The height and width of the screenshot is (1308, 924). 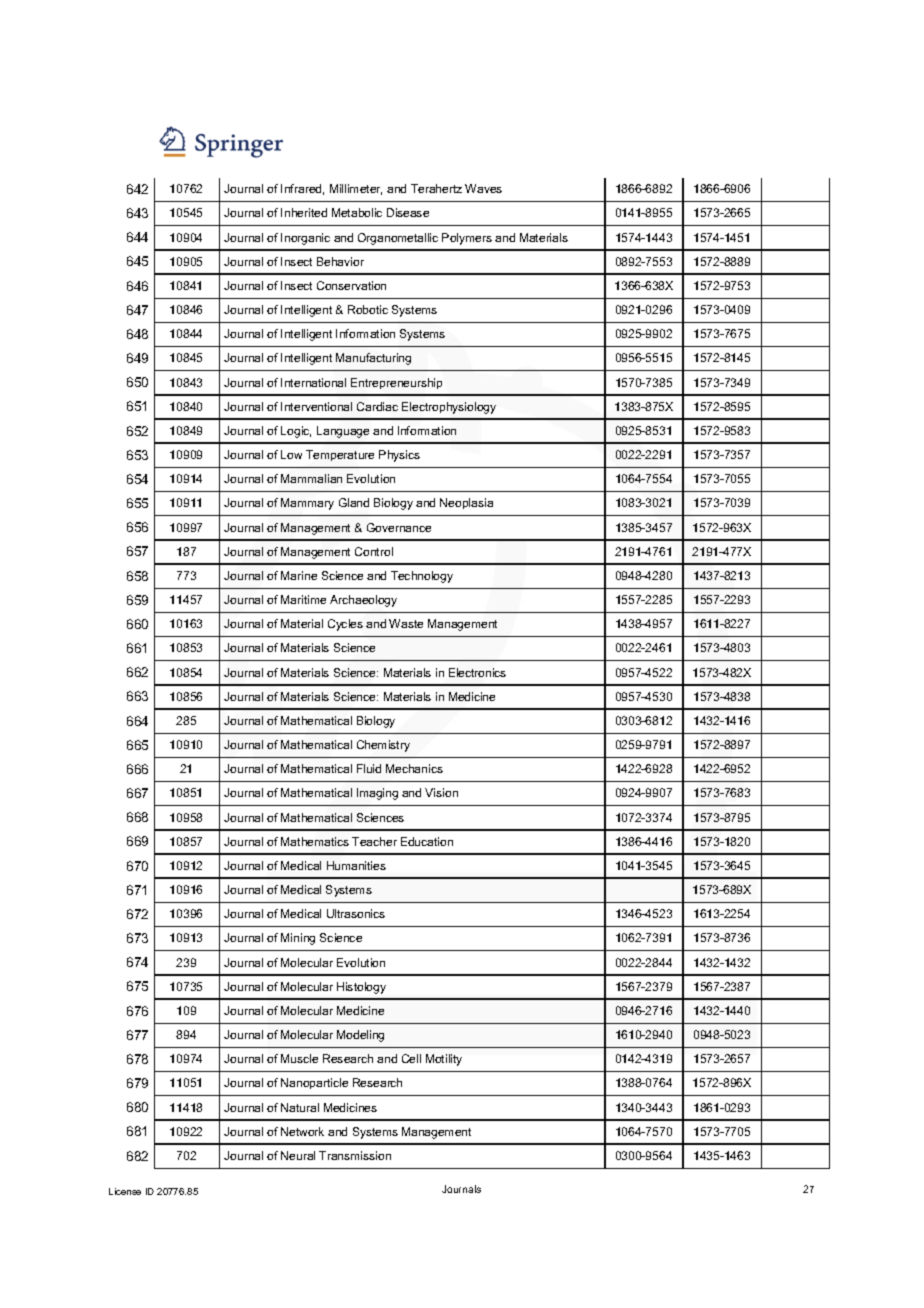 I want to click on Ultrasonics, so click(x=356, y=913).
